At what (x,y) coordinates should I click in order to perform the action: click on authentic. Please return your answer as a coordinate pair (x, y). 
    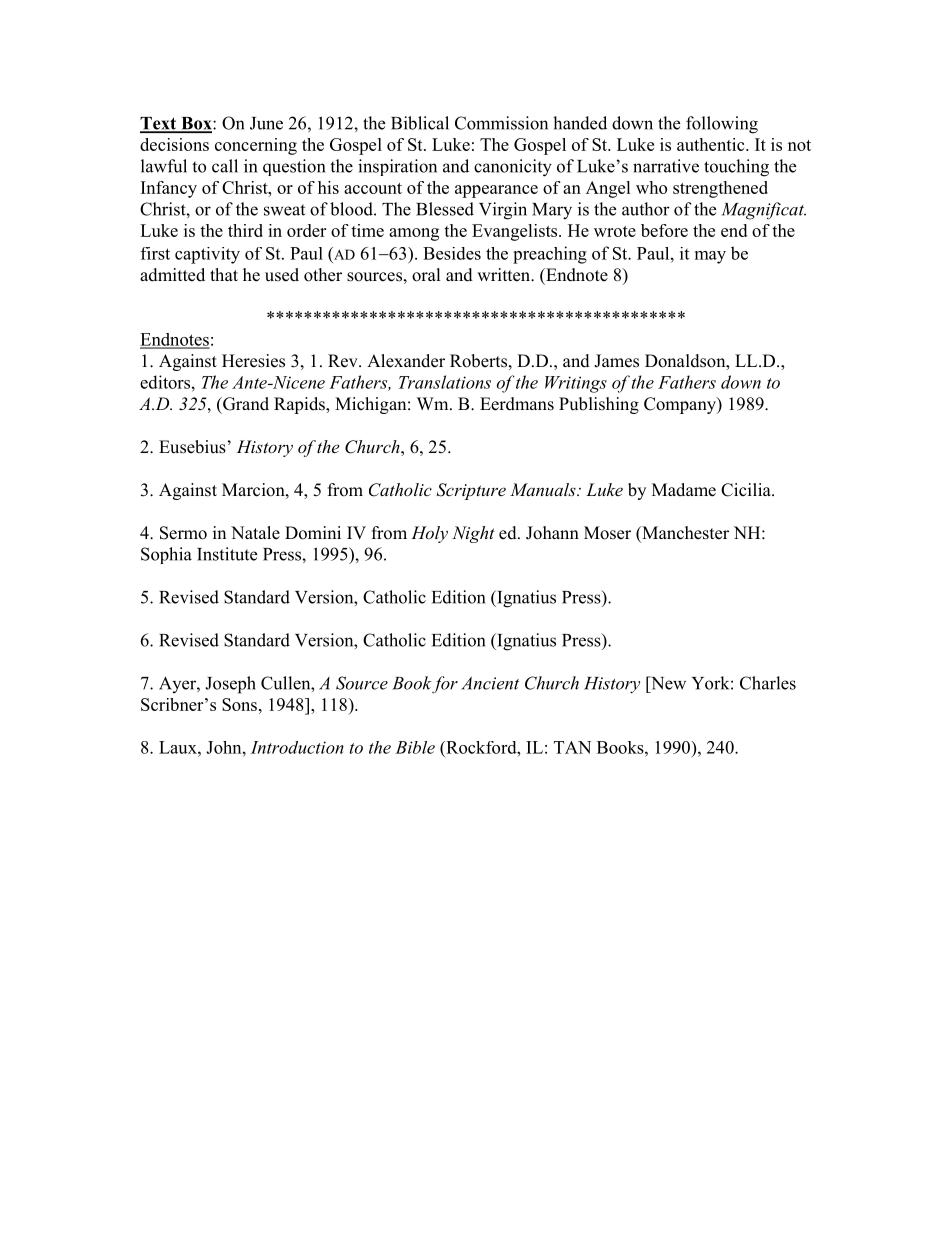
    Looking at the image, I should click on (712, 144).
